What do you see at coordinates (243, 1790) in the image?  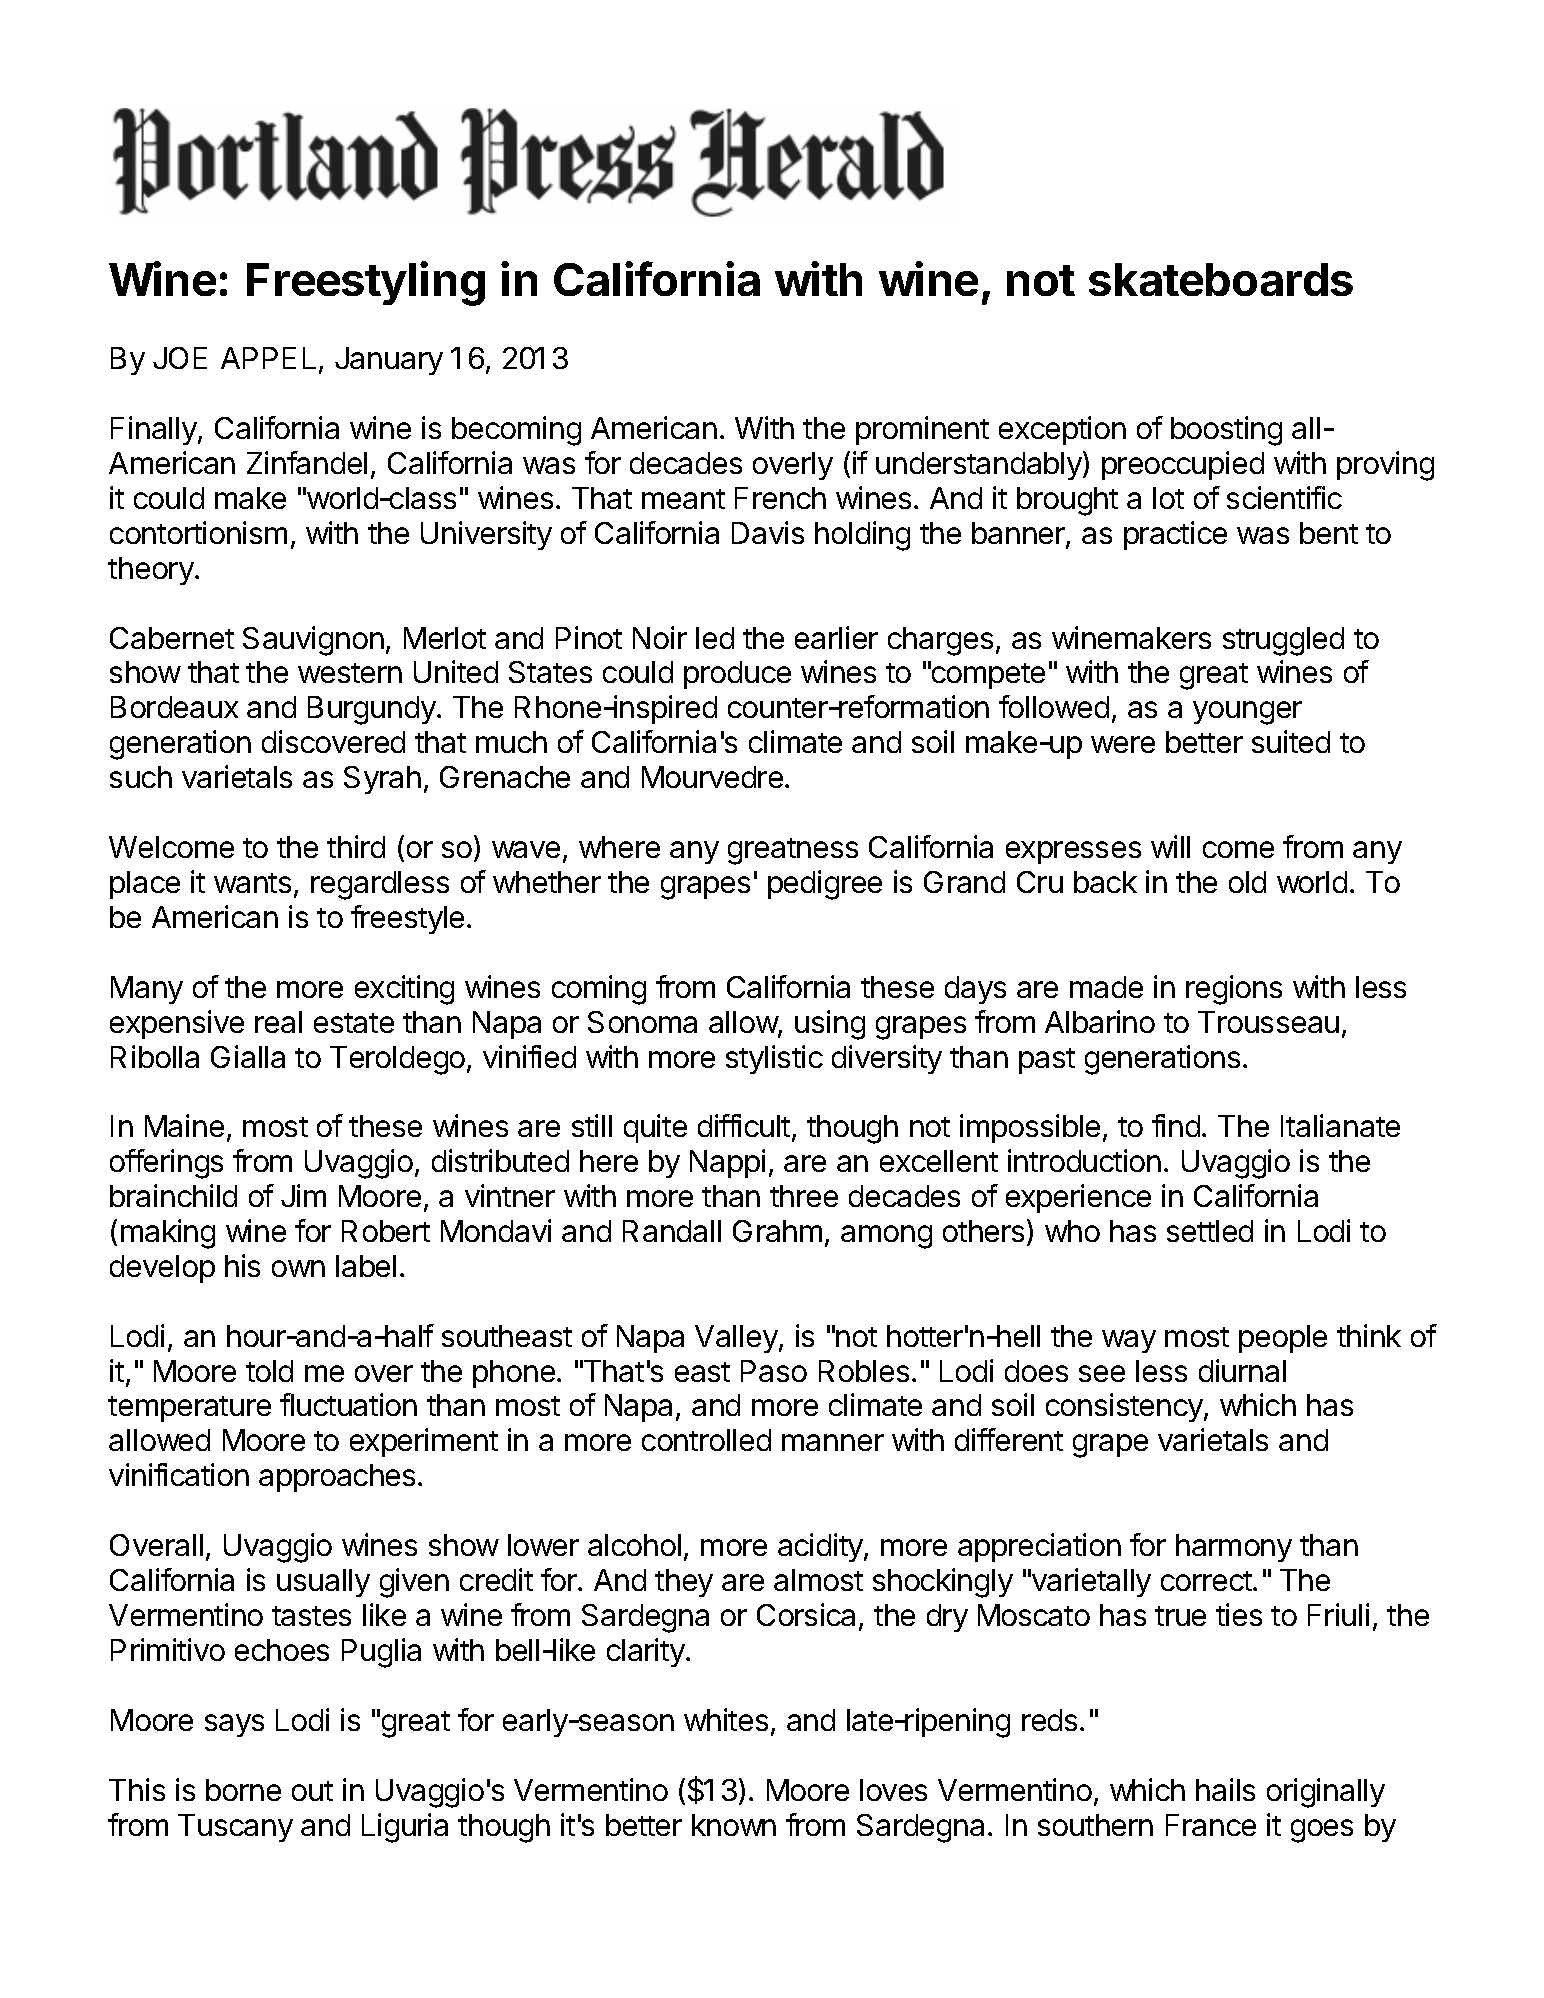 I see `borne` at bounding box center [243, 1790].
